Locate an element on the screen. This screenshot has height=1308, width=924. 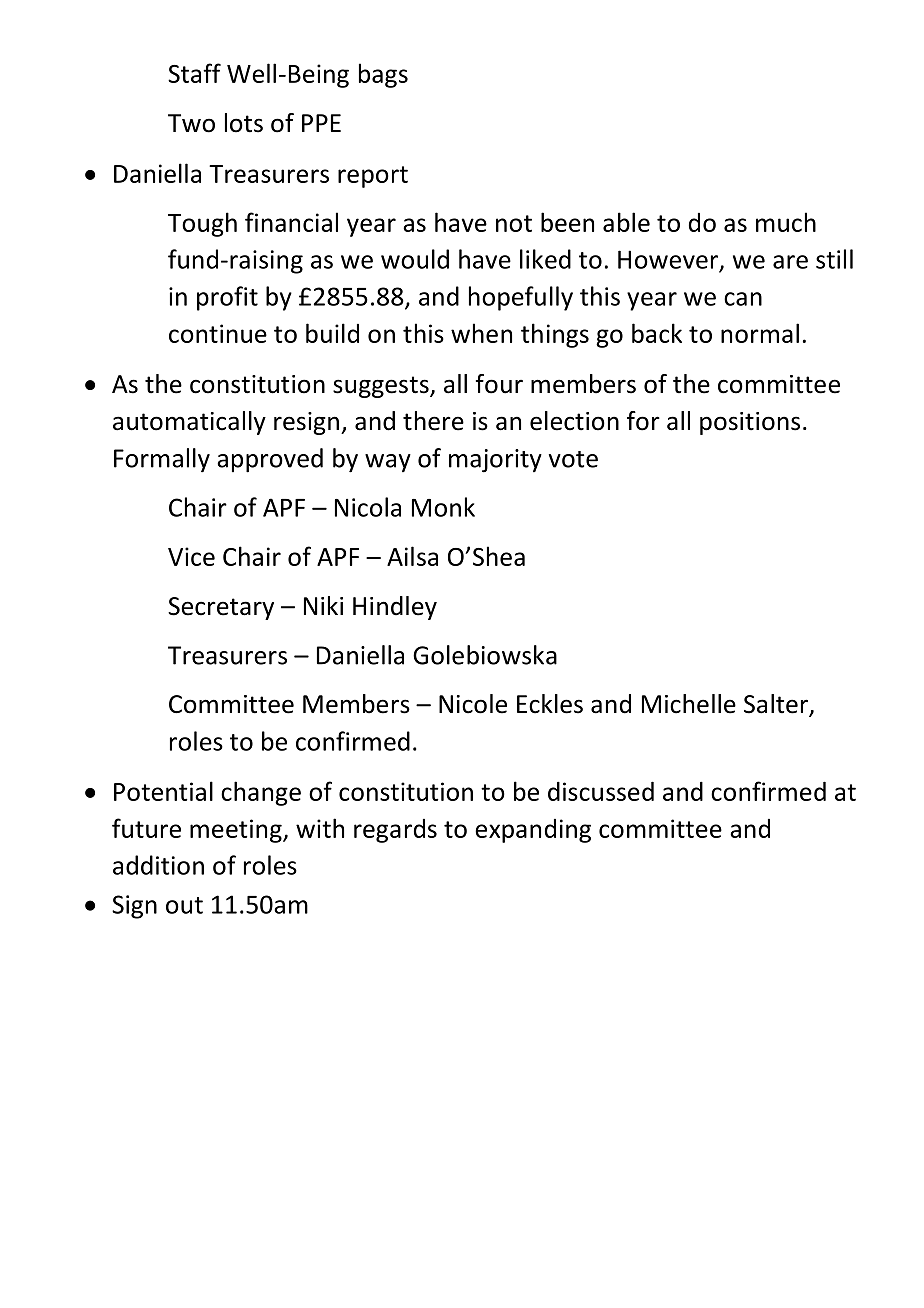
lots is located at coordinates (244, 123).
